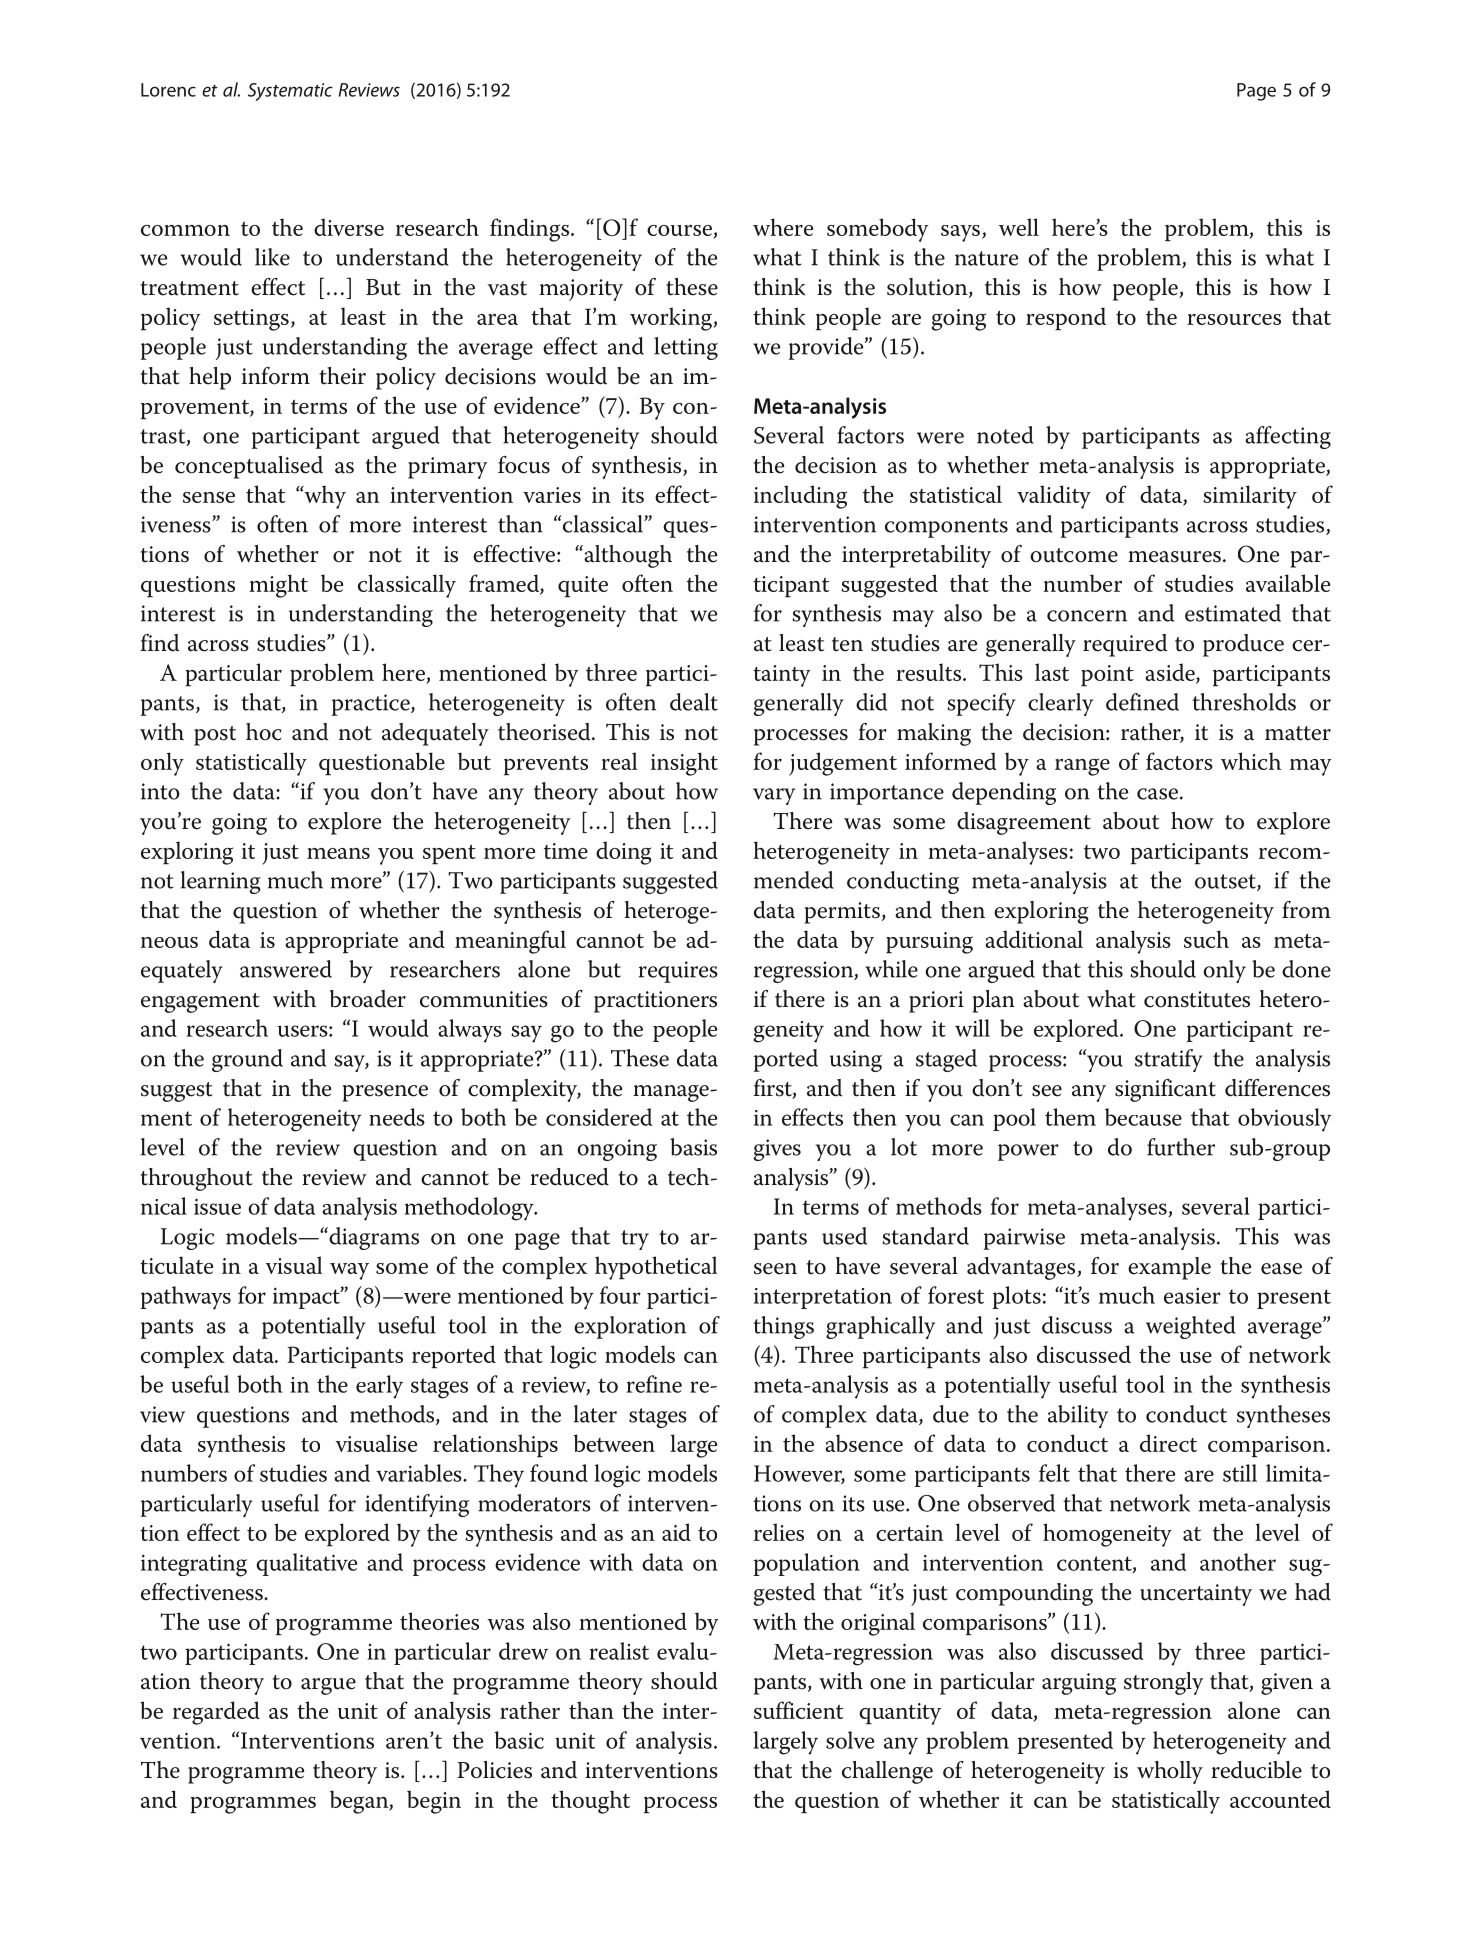  What do you see at coordinates (783, 1327) in the page?
I see `things` at bounding box center [783, 1327].
